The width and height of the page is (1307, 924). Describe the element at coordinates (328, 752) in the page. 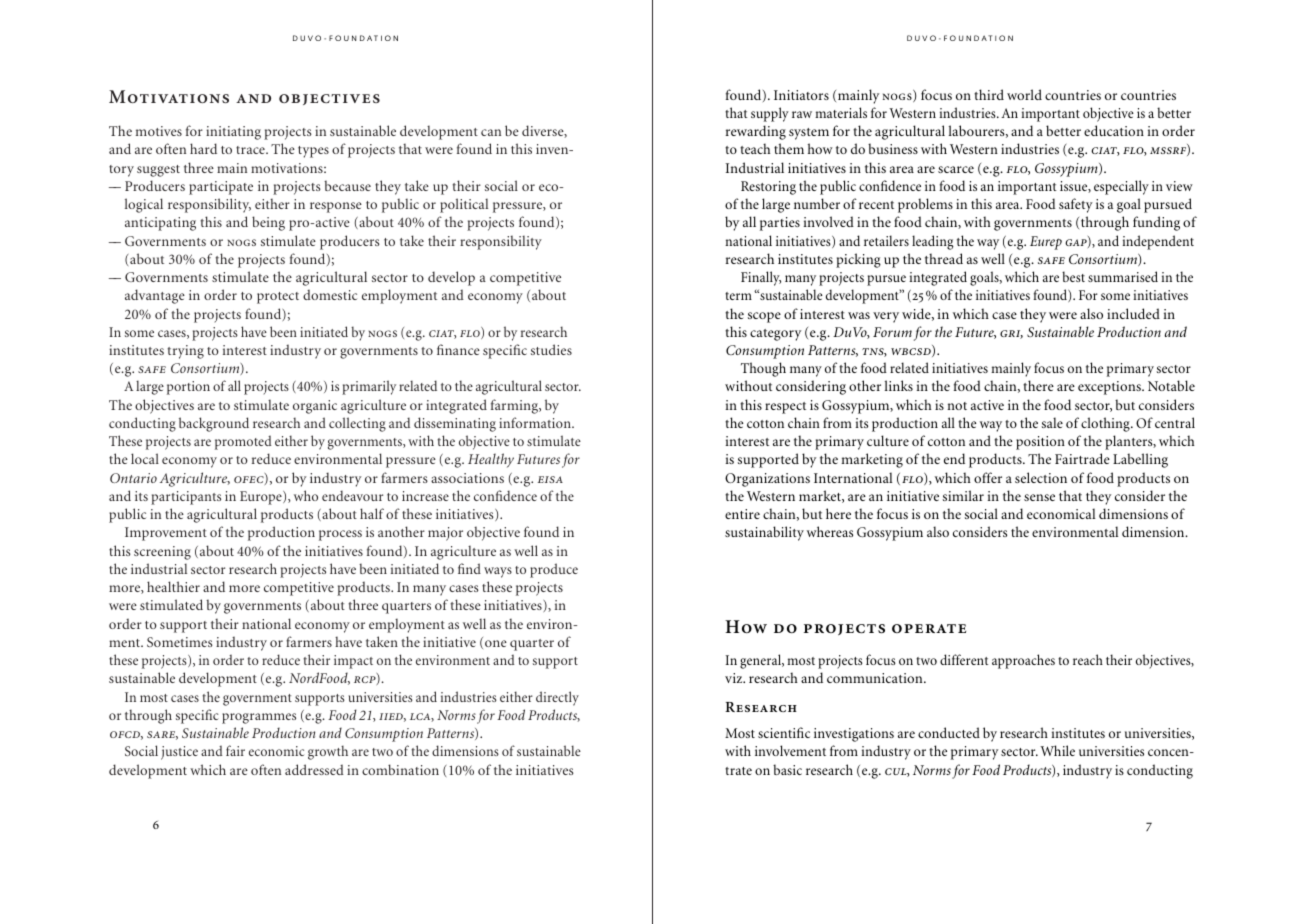

I see `growth` at that location.
